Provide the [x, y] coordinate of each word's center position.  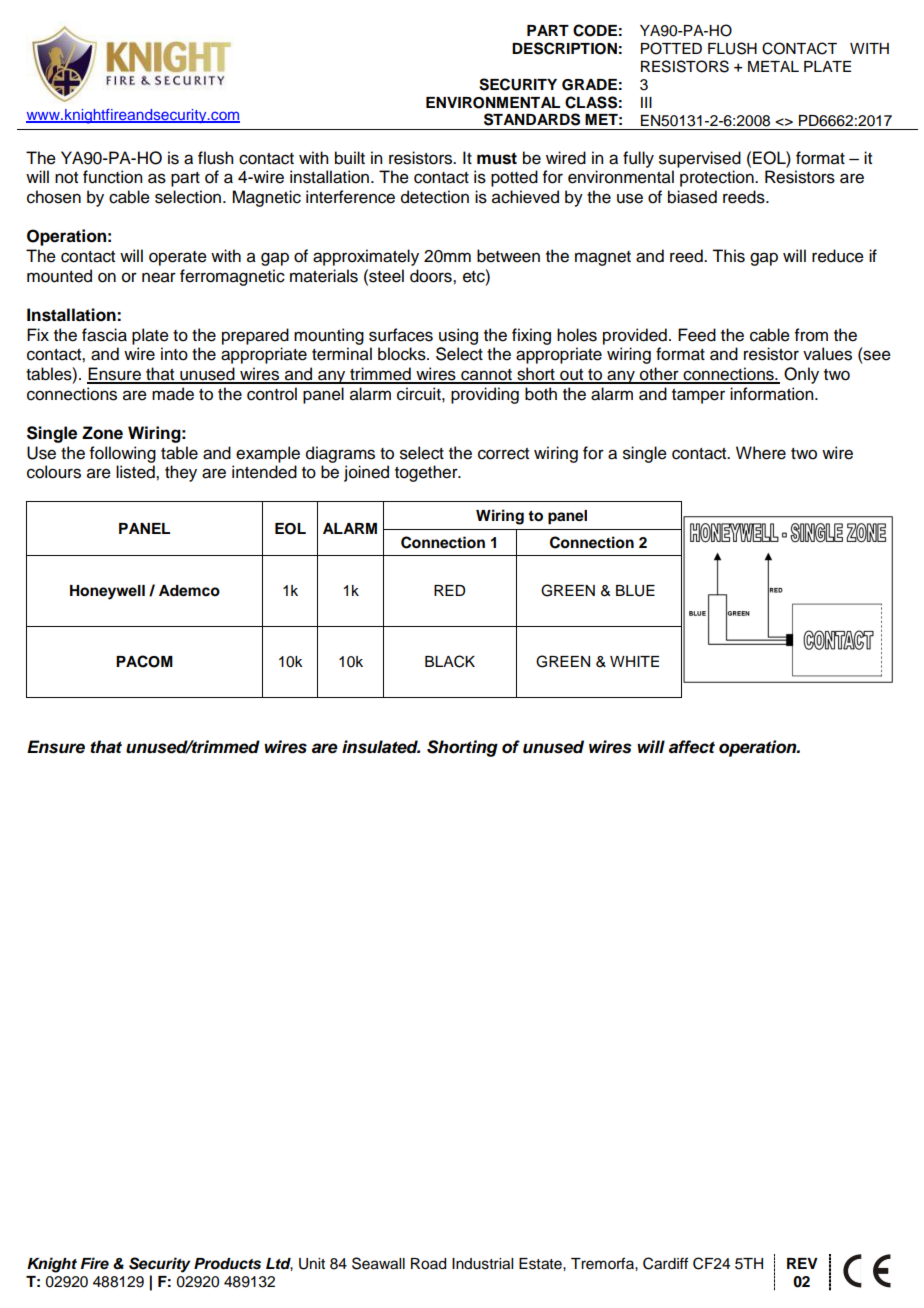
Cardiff [665, 1263]
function [112, 177]
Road [428, 1264]
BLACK [450, 661]
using [458, 336]
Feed [697, 335]
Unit [312, 1264]
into [174, 354]
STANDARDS [532, 119]
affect [692, 747]
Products [227, 1264]
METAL [773, 66]
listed [136, 472]
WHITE [634, 661]
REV [802, 1263]
